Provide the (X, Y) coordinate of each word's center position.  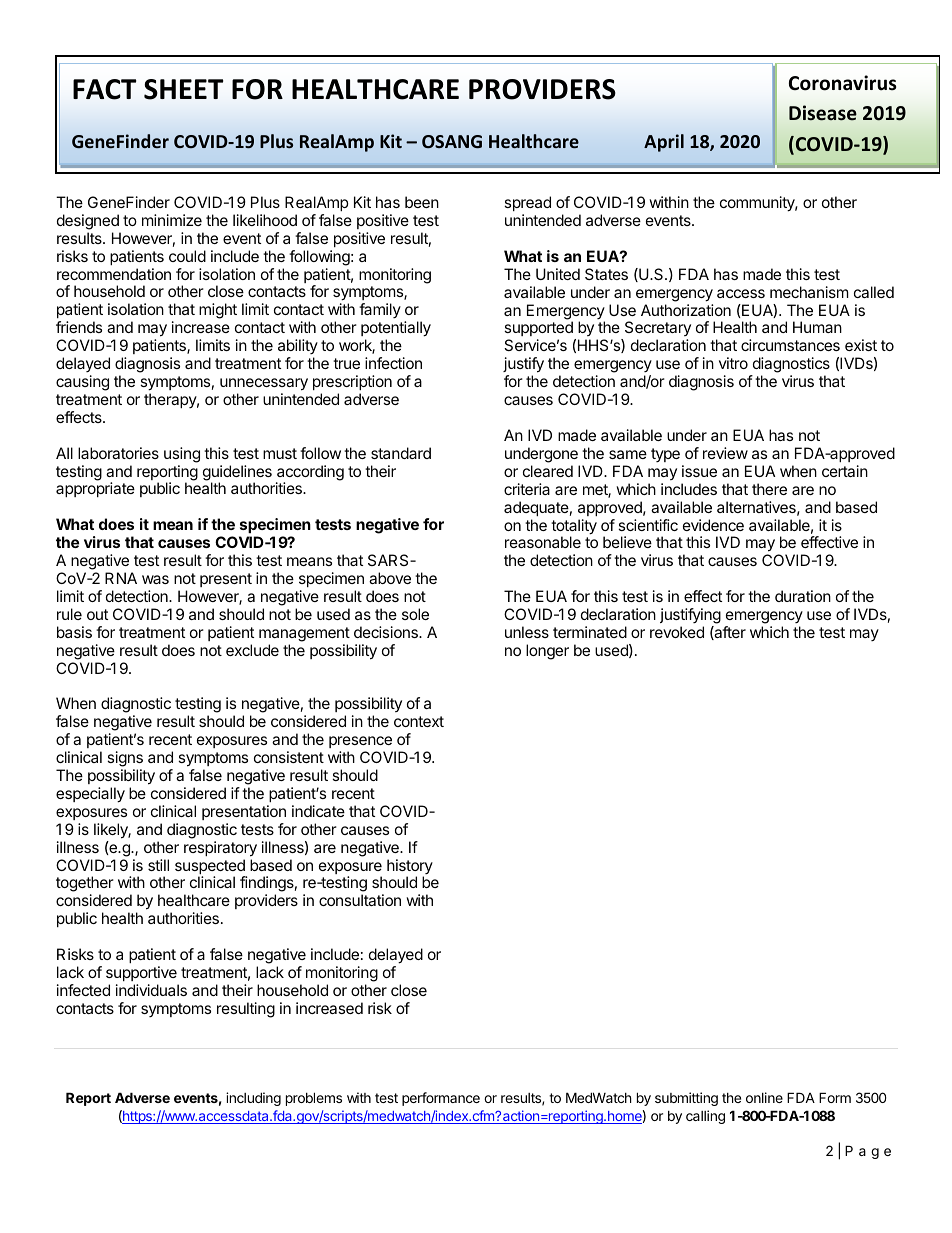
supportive (141, 973)
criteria (527, 489)
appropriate (95, 489)
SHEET (183, 89)
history (410, 868)
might (218, 311)
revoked (677, 632)
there (769, 489)
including (253, 1099)
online (764, 1097)
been (422, 202)
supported (539, 330)
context (419, 721)
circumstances (790, 345)
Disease (823, 113)
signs (125, 759)
